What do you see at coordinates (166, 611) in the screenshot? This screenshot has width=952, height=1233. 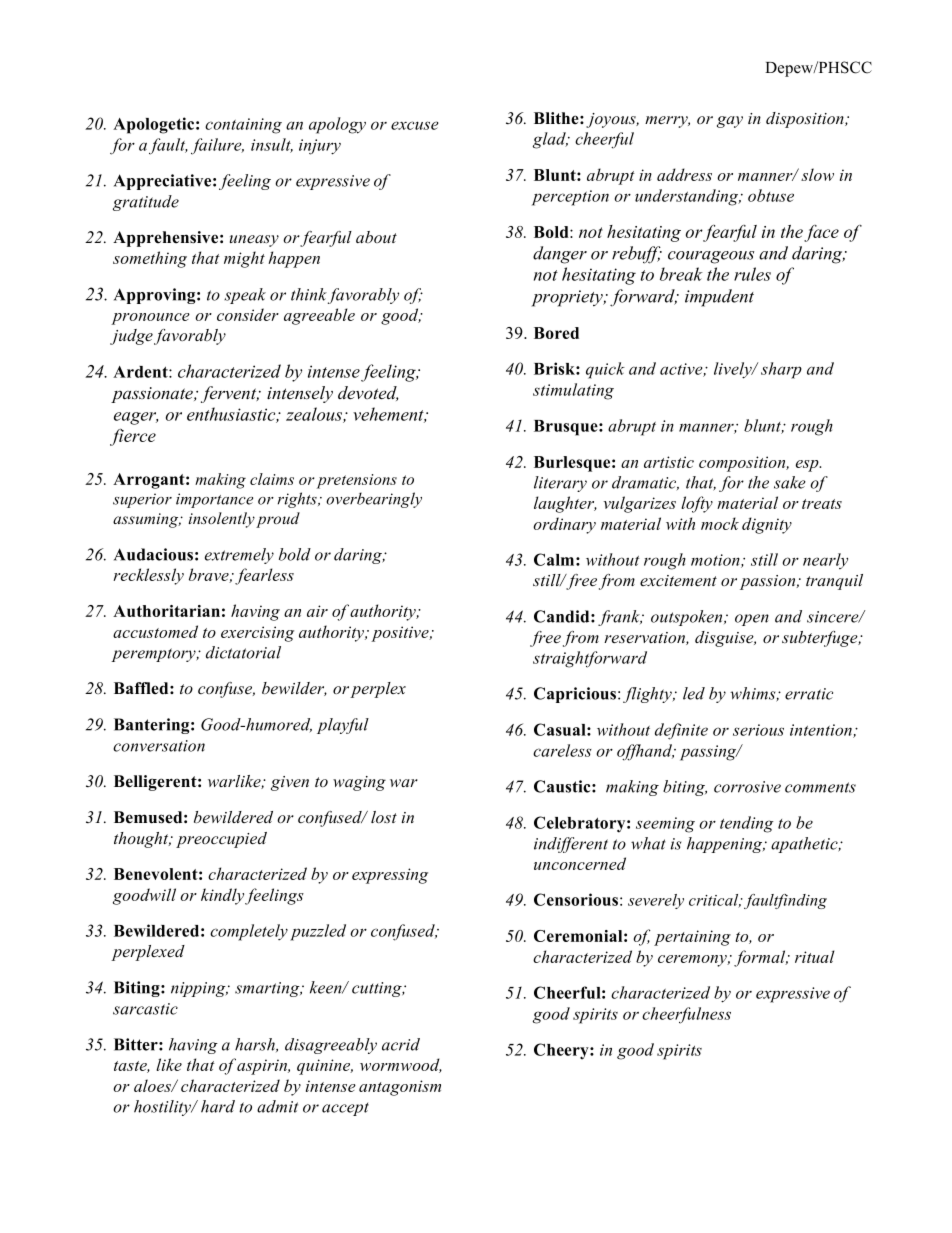 I see `Authoritarian` at bounding box center [166, 611].
